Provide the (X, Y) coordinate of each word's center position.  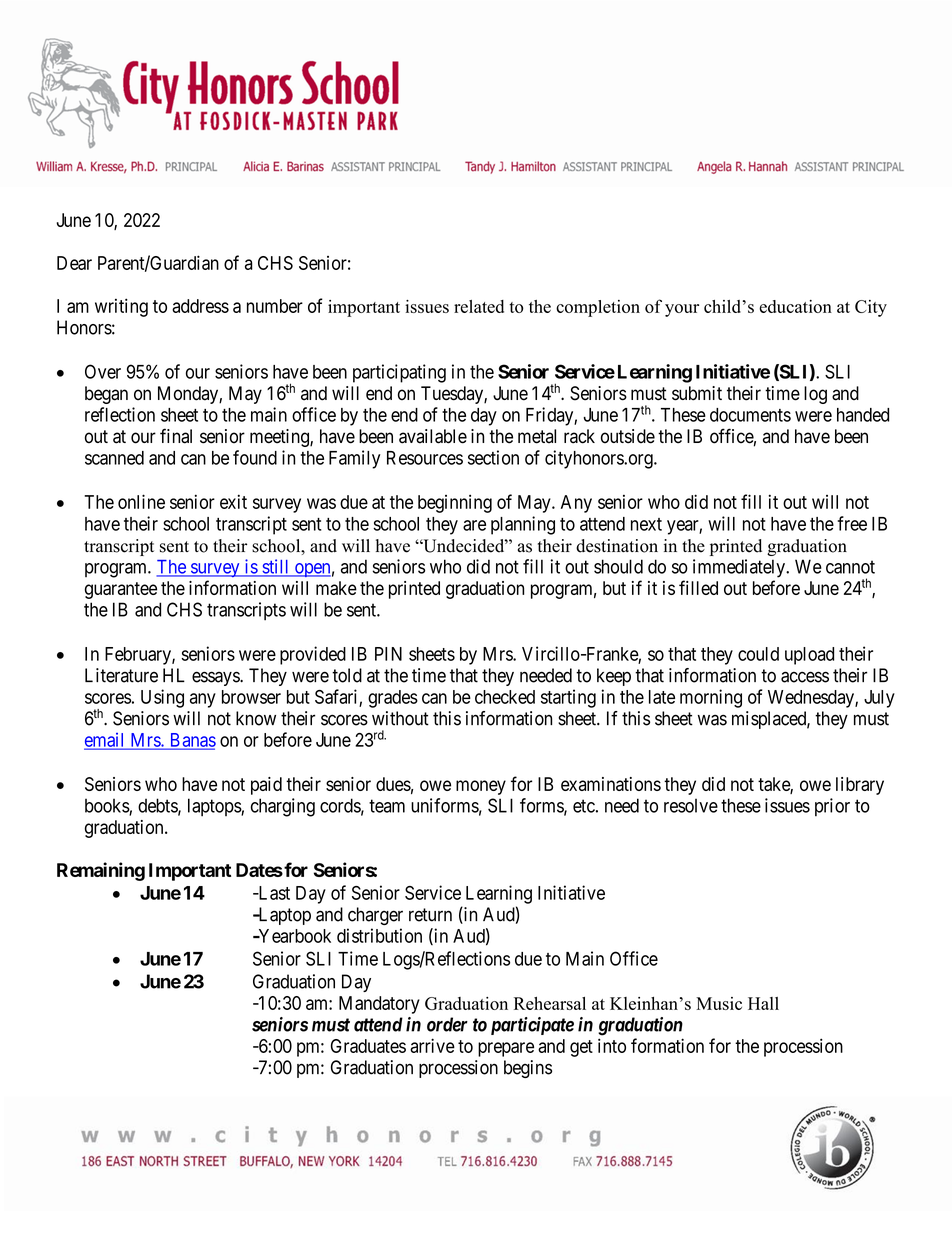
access (805, 677)
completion (598, 308)
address (200, 306)
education (795, 306)
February (139, 656)
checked (505, 697)
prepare (506, 1049)
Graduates (368, 1046)
